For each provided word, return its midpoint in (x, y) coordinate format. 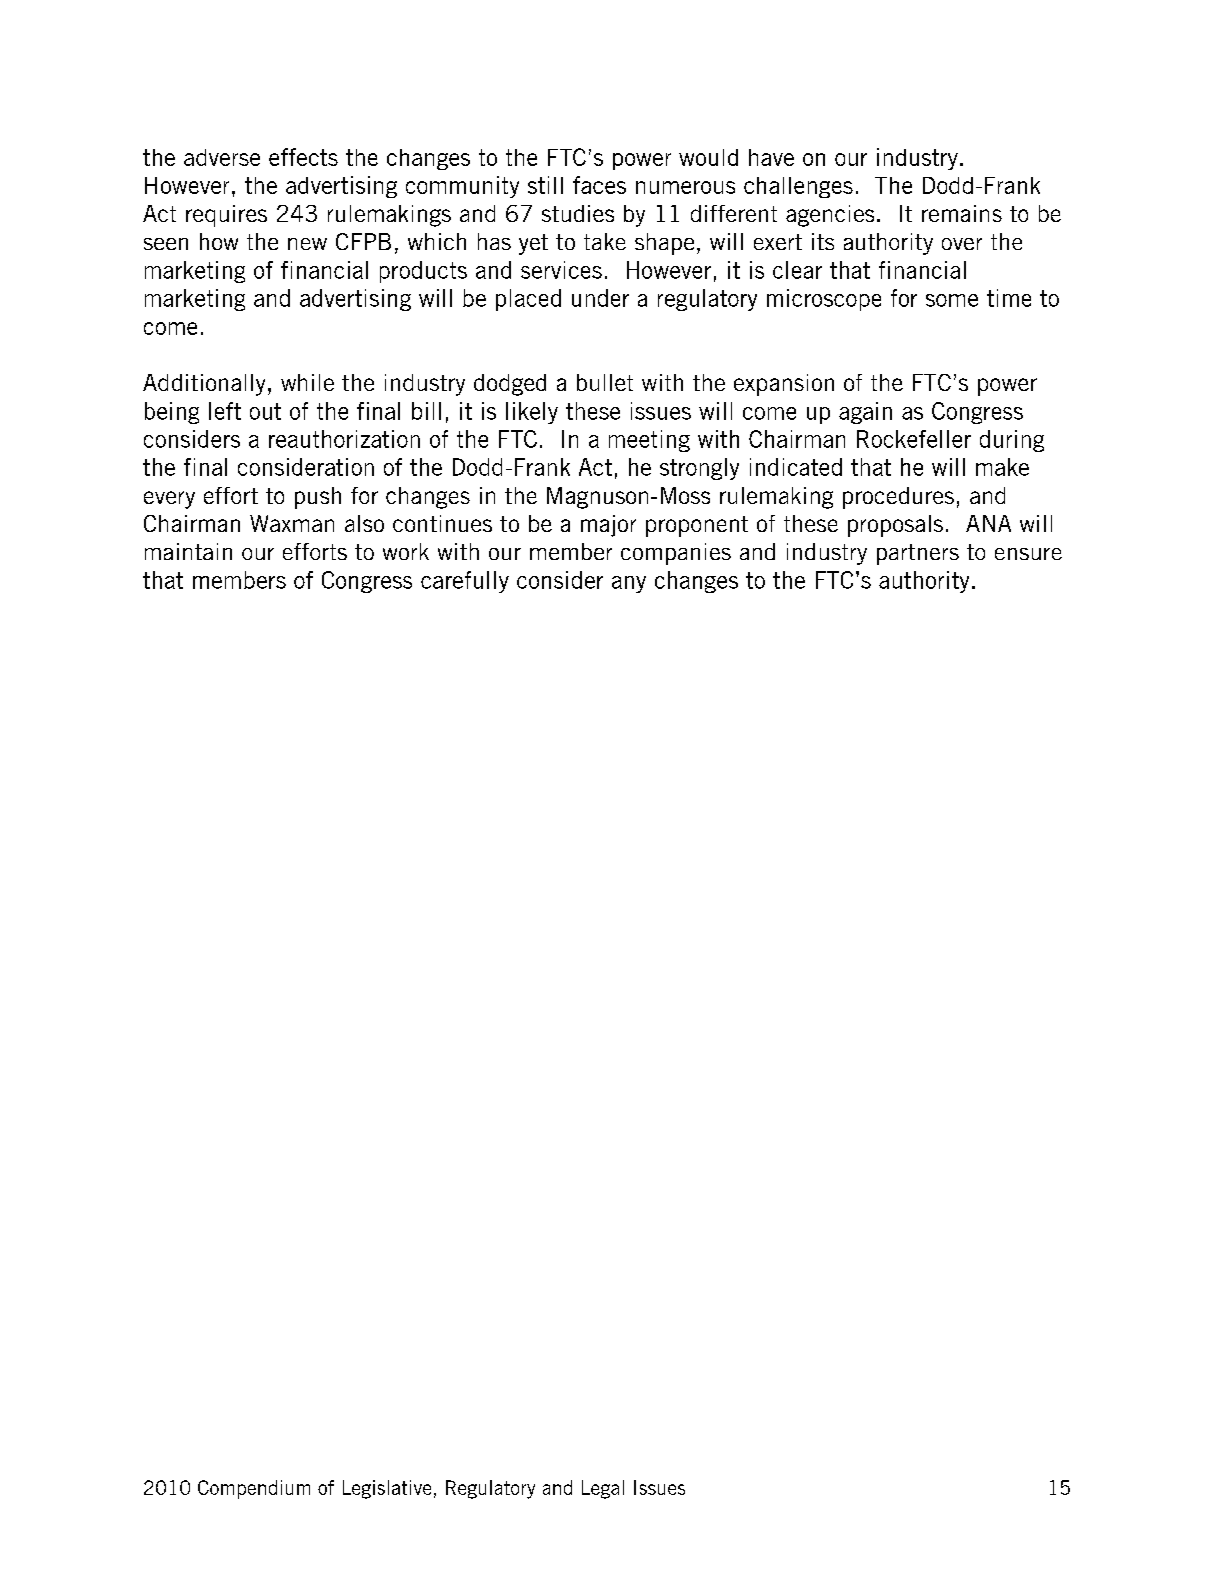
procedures (898, 498)
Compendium (254, 1489)
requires (226, 216)
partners (918, 554)
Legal (603, 1489)
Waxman (292, 523)
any (629, 584)
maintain (188, 551)
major (608, 526)
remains (962, 213)
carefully (465, 582)
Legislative (387, 1489)
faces (599, 185)
